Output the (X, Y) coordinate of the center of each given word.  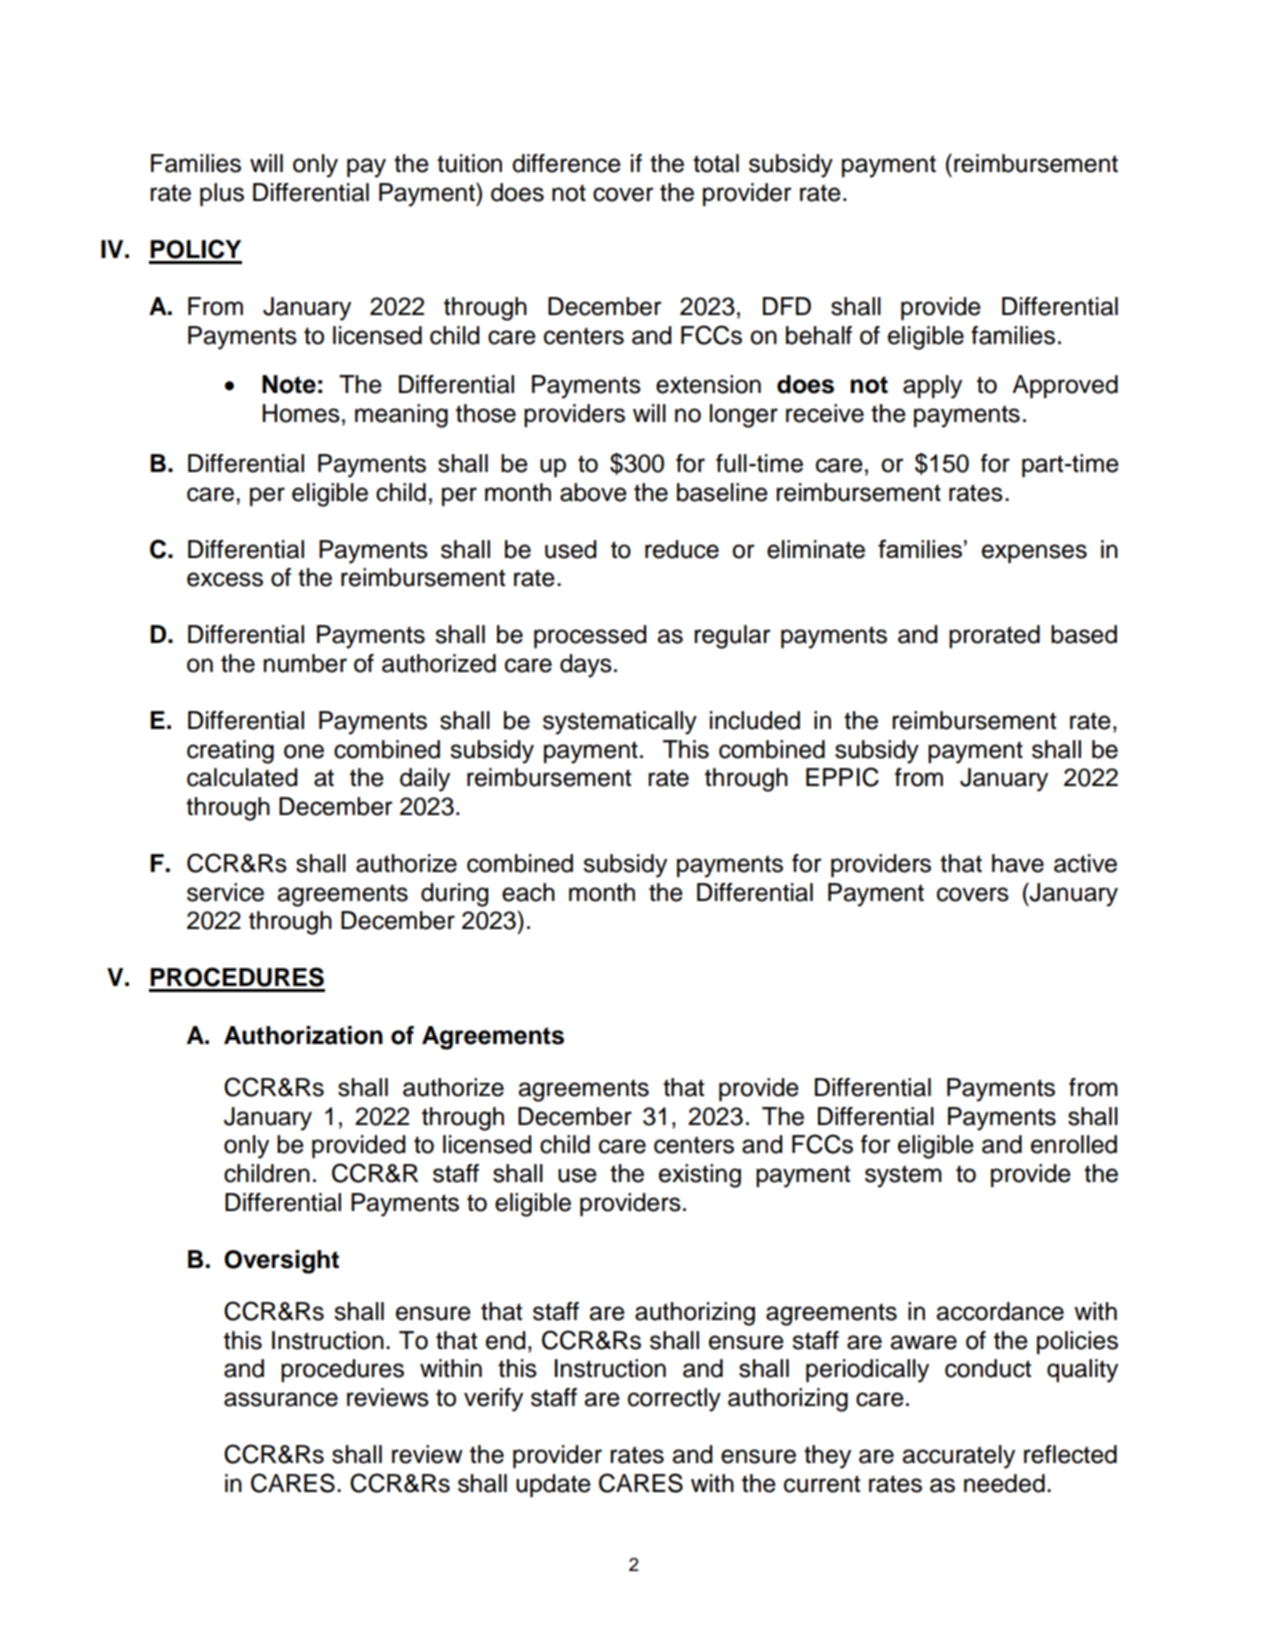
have (1018, 863)
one (304, 751)
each (528, 892)
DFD (787, 306)
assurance (281, 1399)
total (716, 163)
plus (222, 194)
